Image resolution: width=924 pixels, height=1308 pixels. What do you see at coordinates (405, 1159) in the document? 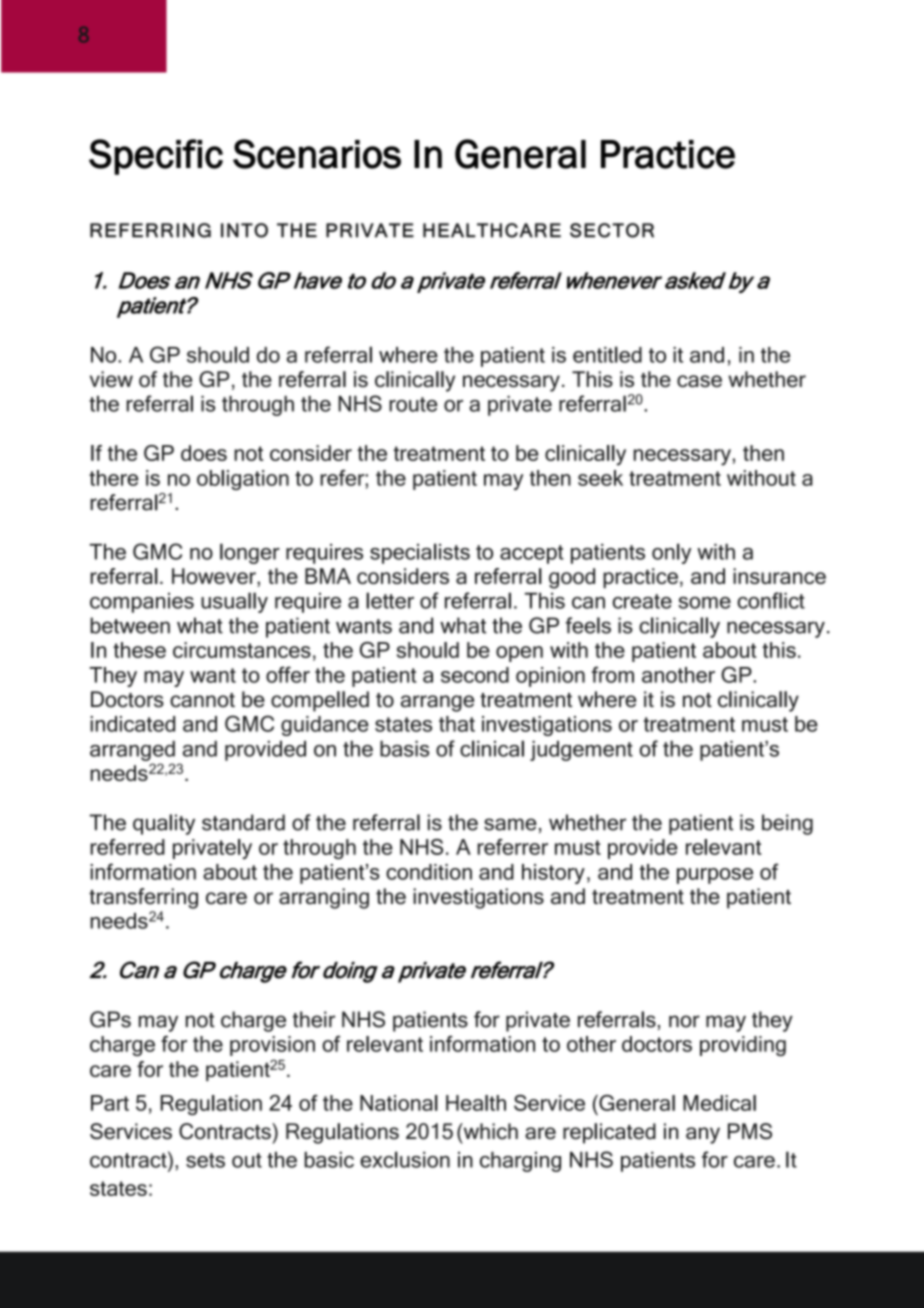
I see `exclusion` at bounding box center [405, 1159].
